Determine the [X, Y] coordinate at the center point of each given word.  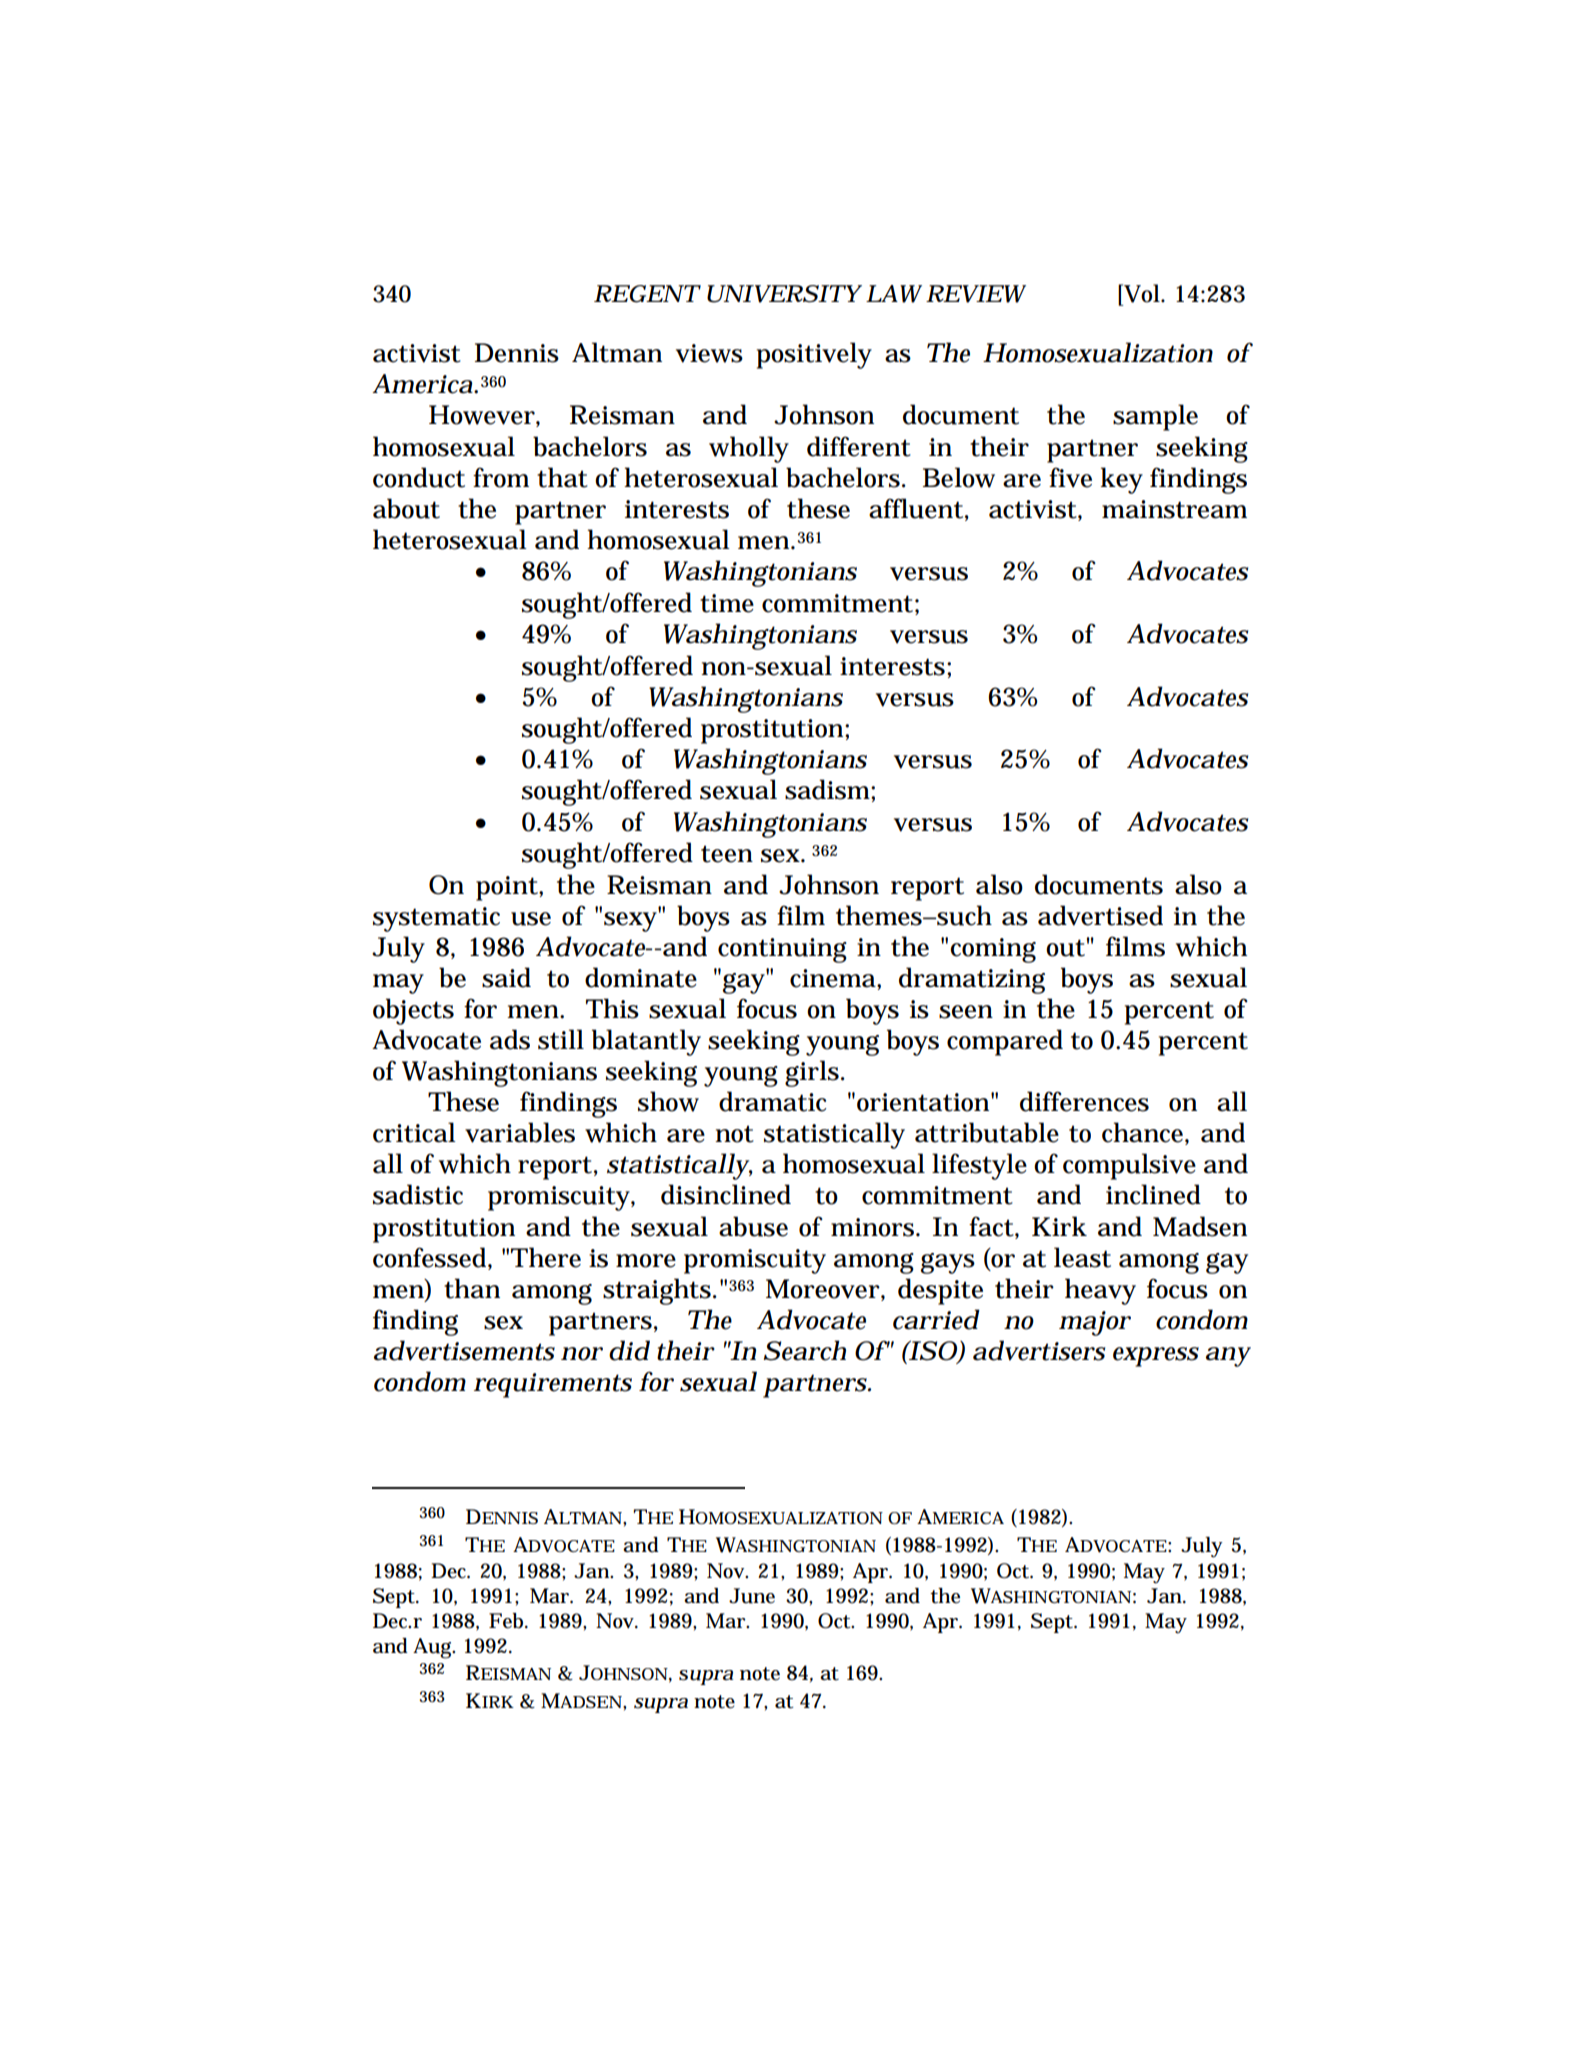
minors [874, 1227]
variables [520, 1132]
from [501, 477]
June [752, 1596]
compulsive [1129, 1166]
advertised [1100, 915]
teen [727, 854]
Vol [1142, 293]
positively [814, 355]
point [508, 888]
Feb [508, 1621]
